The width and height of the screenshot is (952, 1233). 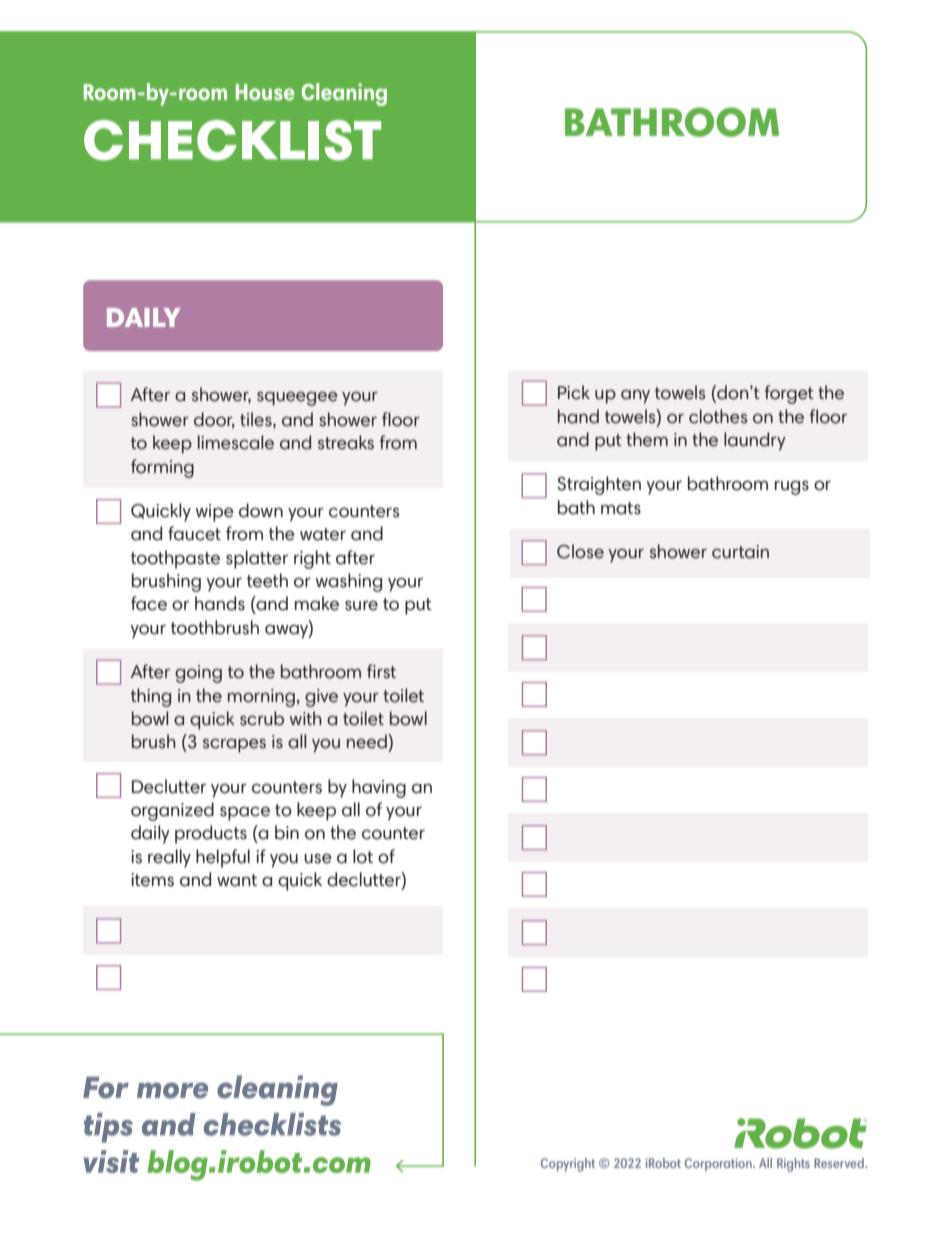 What do you see at coordinates (599, 485) in the screenshot?
I see `Straighten` at bounding box center [599, 485].
